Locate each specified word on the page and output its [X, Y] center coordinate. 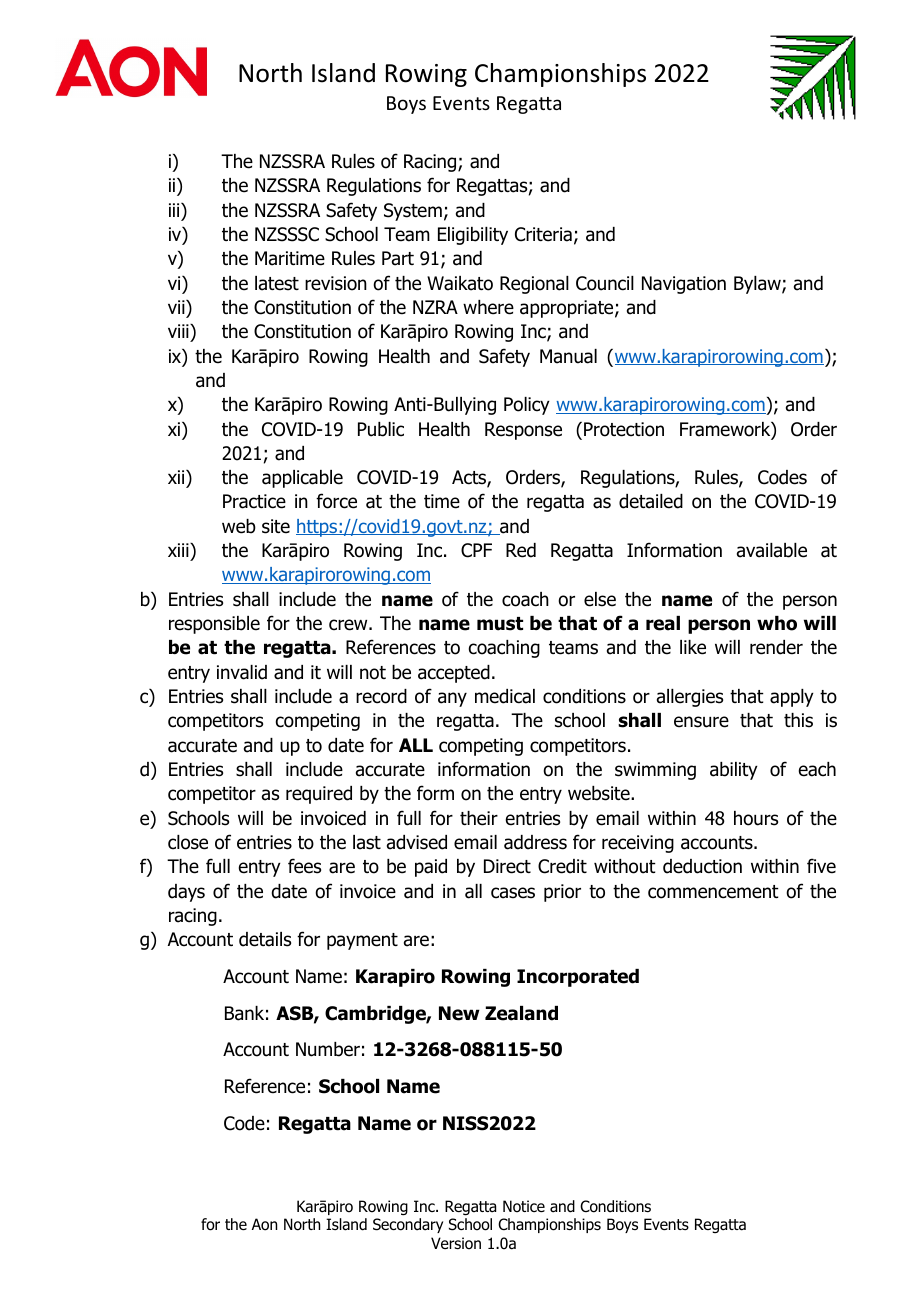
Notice [524, 1206]
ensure [701, 722]
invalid [242, 672]
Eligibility [473, 236]
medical [505, 696]
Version [456, 1243]
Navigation [684, 285]
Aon [264, 1224]
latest [277, 283]
